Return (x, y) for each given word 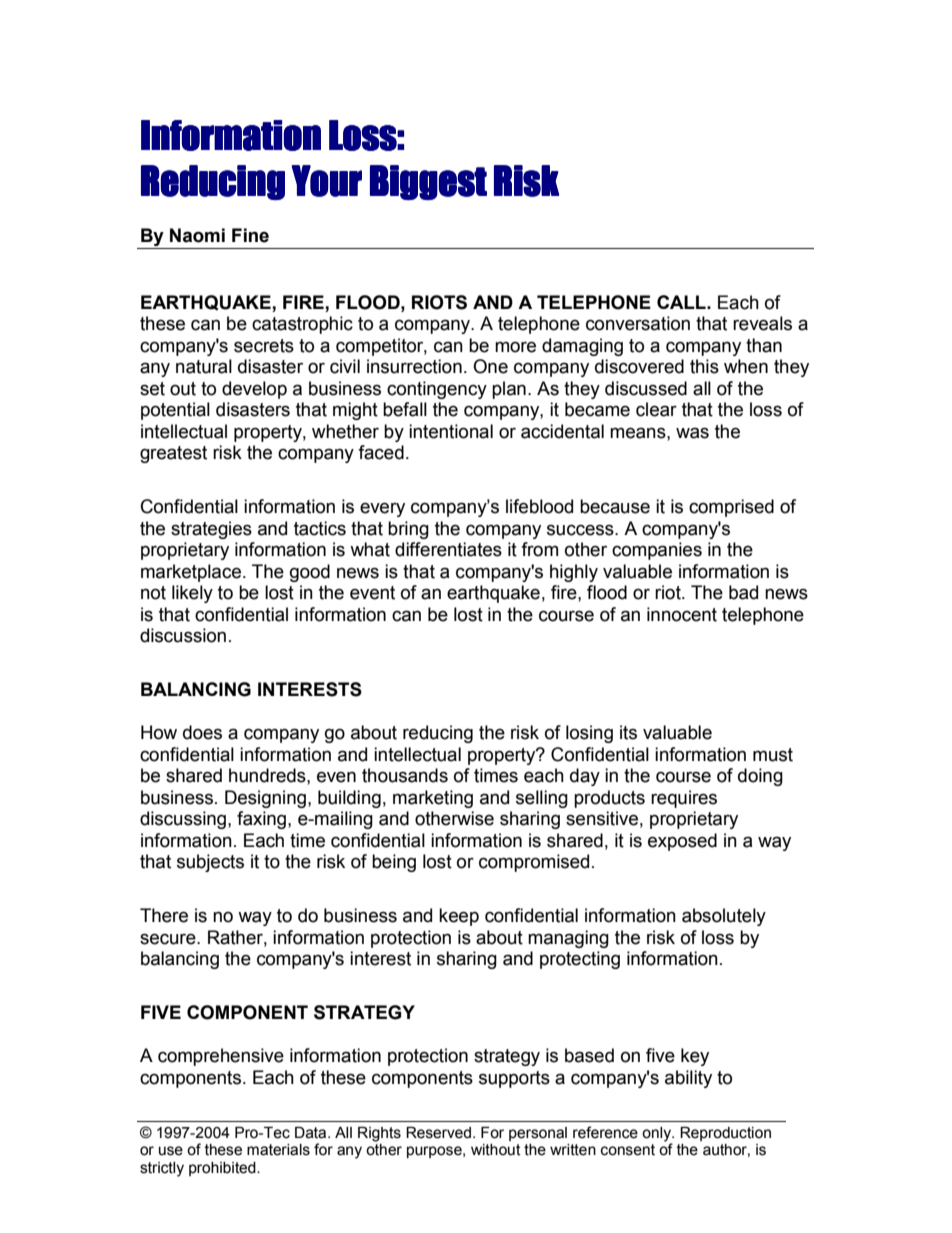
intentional (451, 431)
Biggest (428, 182)
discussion (183, 635)
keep (459, 917)
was (692, 433)
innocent (682, 614)
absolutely (724, 917)
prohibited (223, 1169)
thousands (405, 775)
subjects (210, 863)
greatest (173, 454)
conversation (638, 323)
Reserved (438, 1133)
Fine (250, 235)
